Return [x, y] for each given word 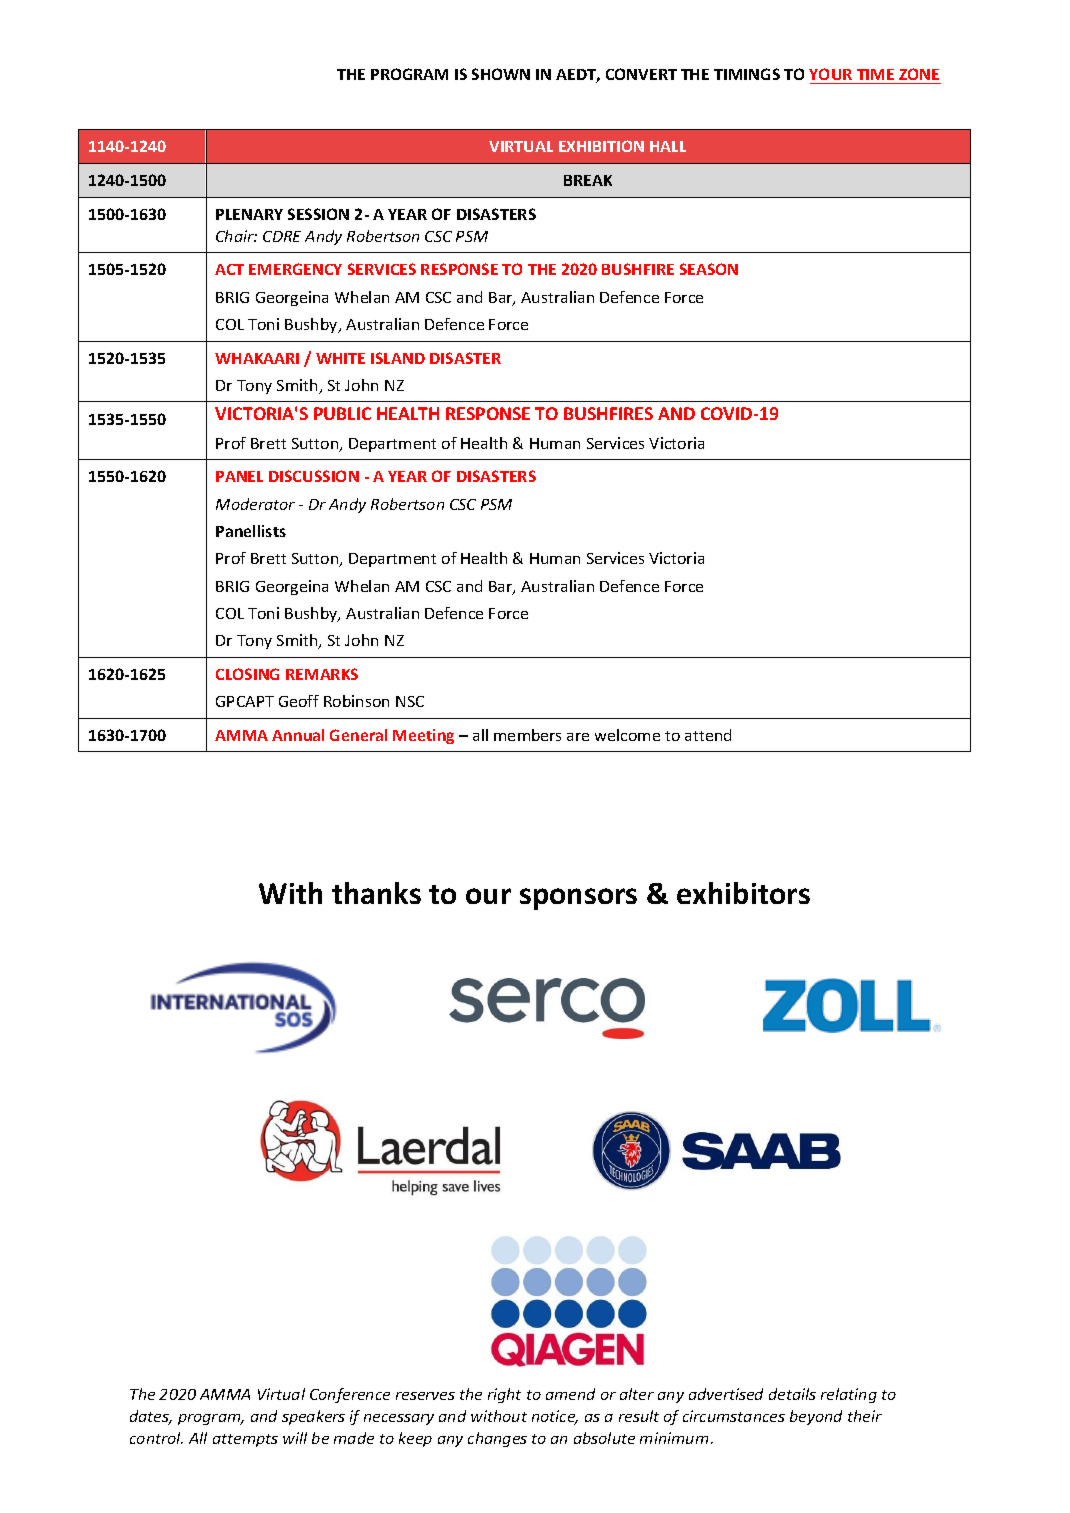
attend [708, 735]
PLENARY [249, 214]
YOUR [830, 74]
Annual [298, 735]
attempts [245, 1440]
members [527, 735]
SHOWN [501, 74]
